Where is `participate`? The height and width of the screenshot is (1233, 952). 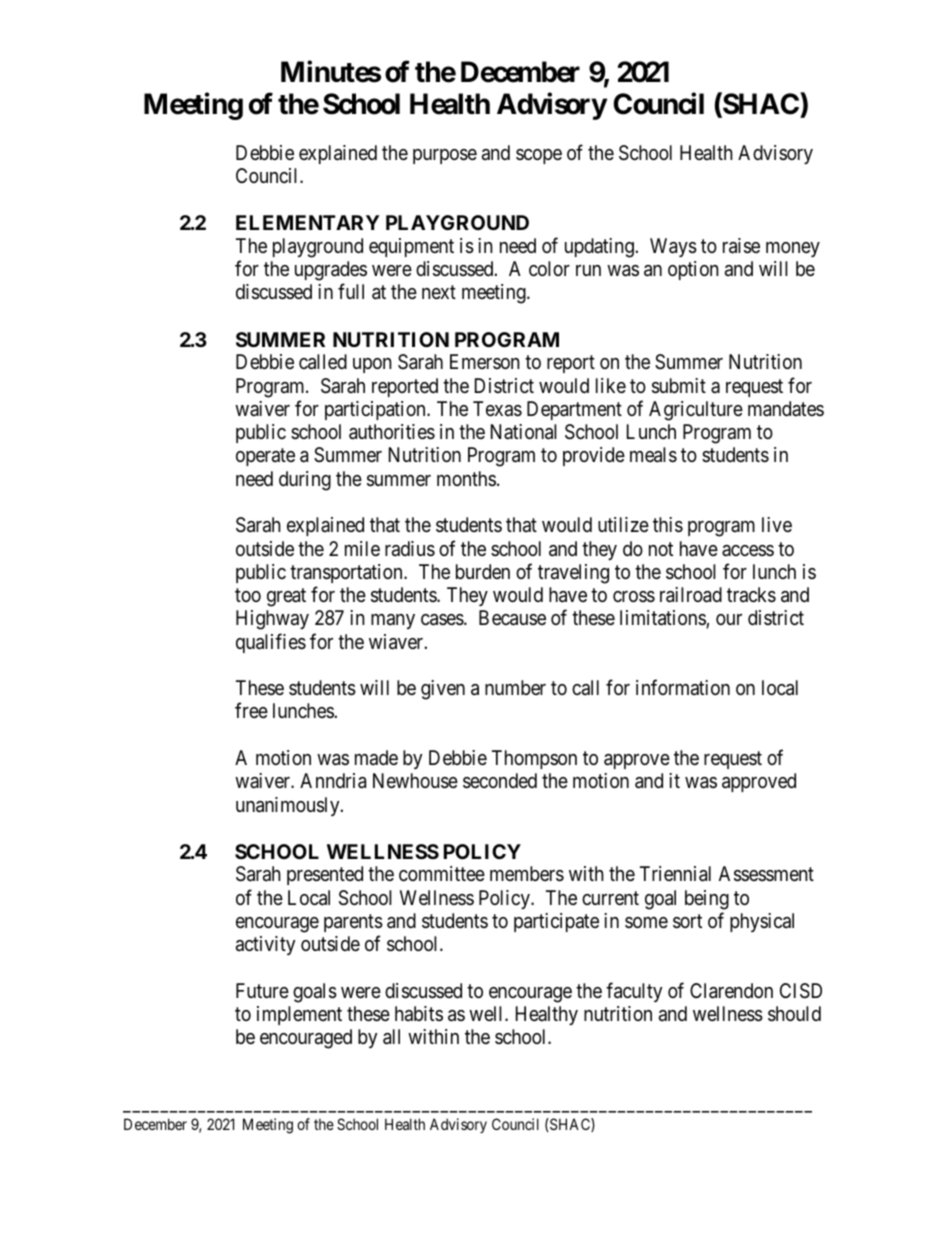
participate is located at coordinates (556, 922).
